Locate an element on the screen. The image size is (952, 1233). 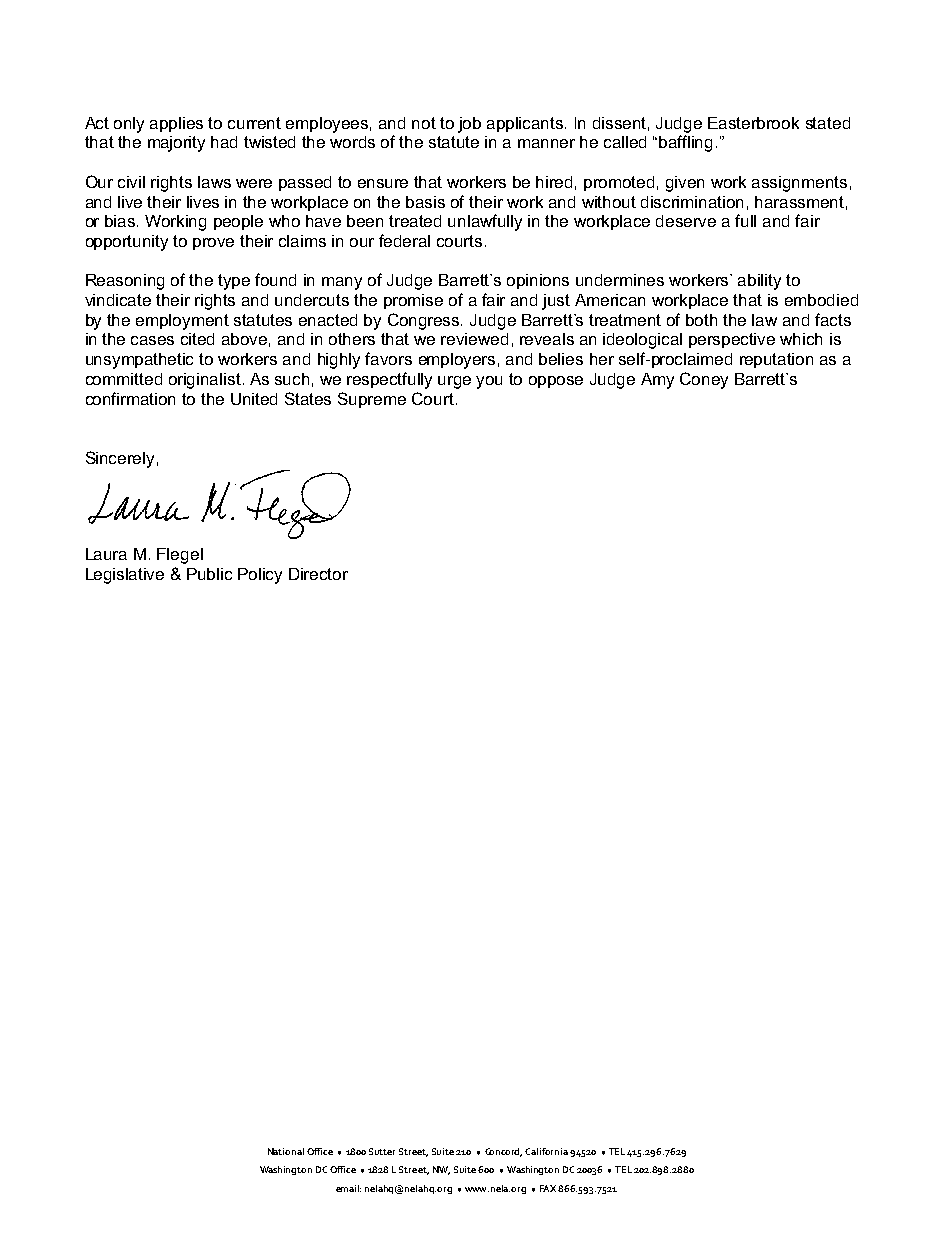
Coney is located at coordinates (704, 380).
